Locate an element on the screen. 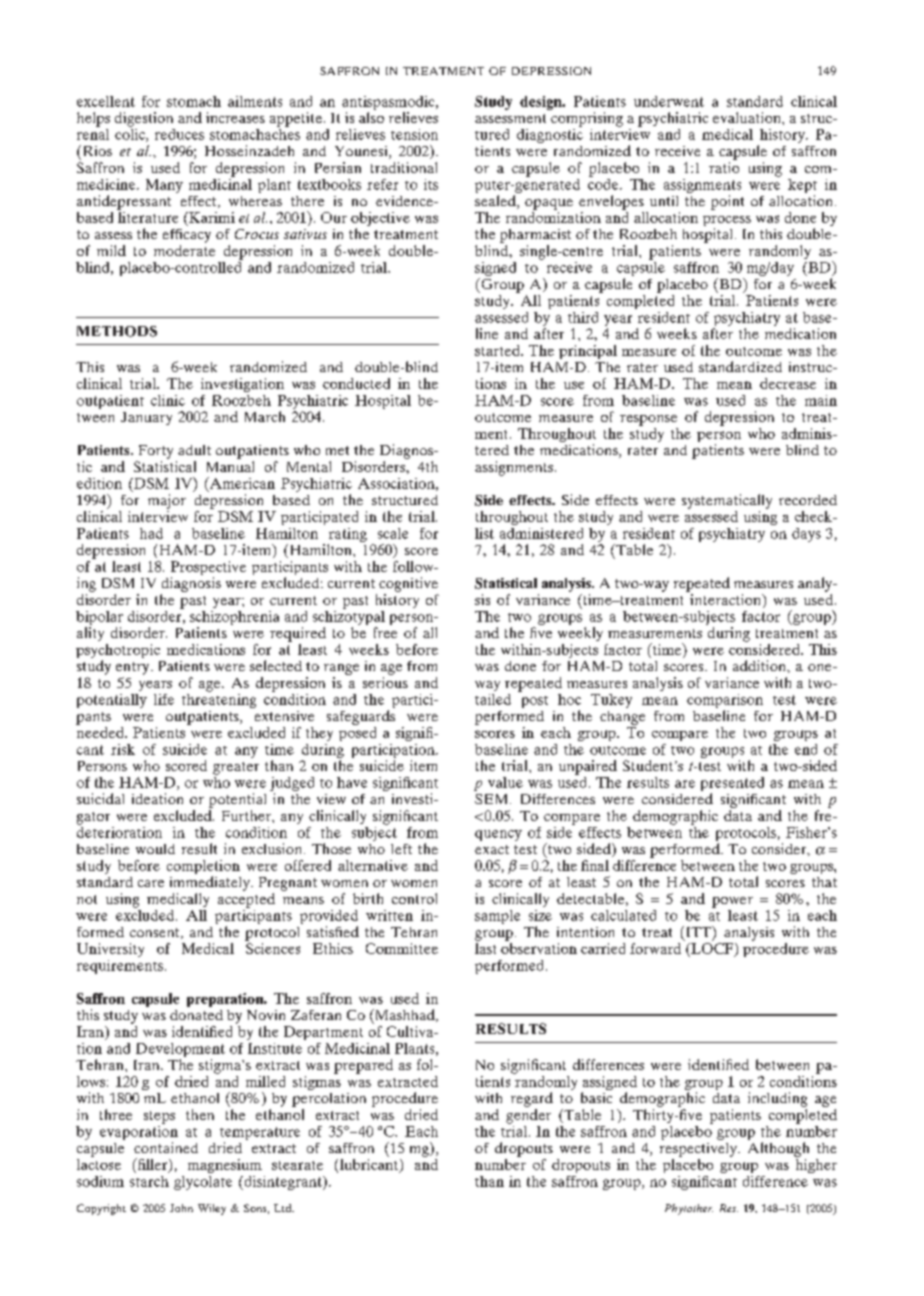 This screenshot has width=924, height=1296. underwent is located at coordinates (669, 101).
